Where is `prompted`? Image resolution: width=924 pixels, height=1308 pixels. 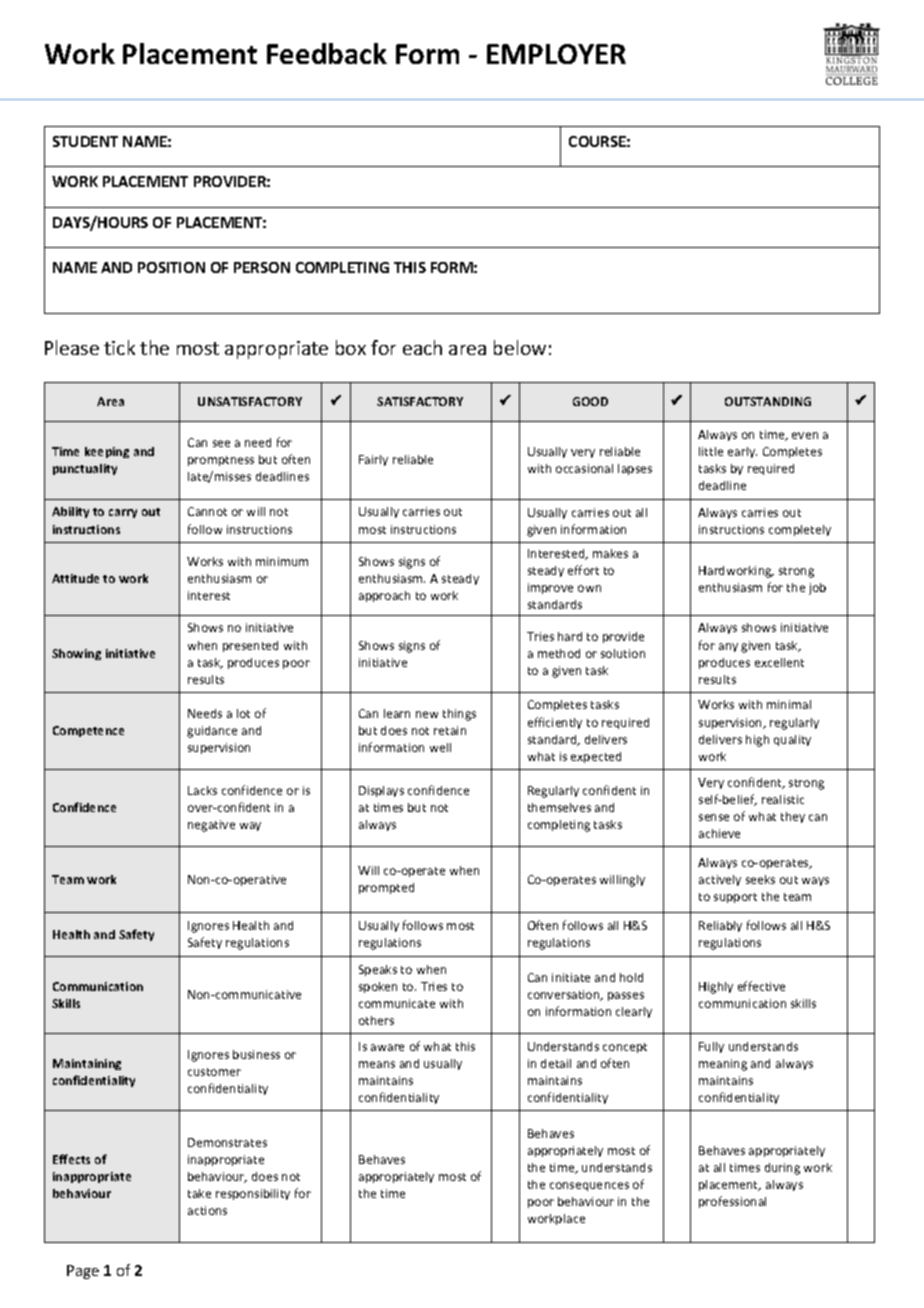 prompted is located at coordinates (386, 888).
